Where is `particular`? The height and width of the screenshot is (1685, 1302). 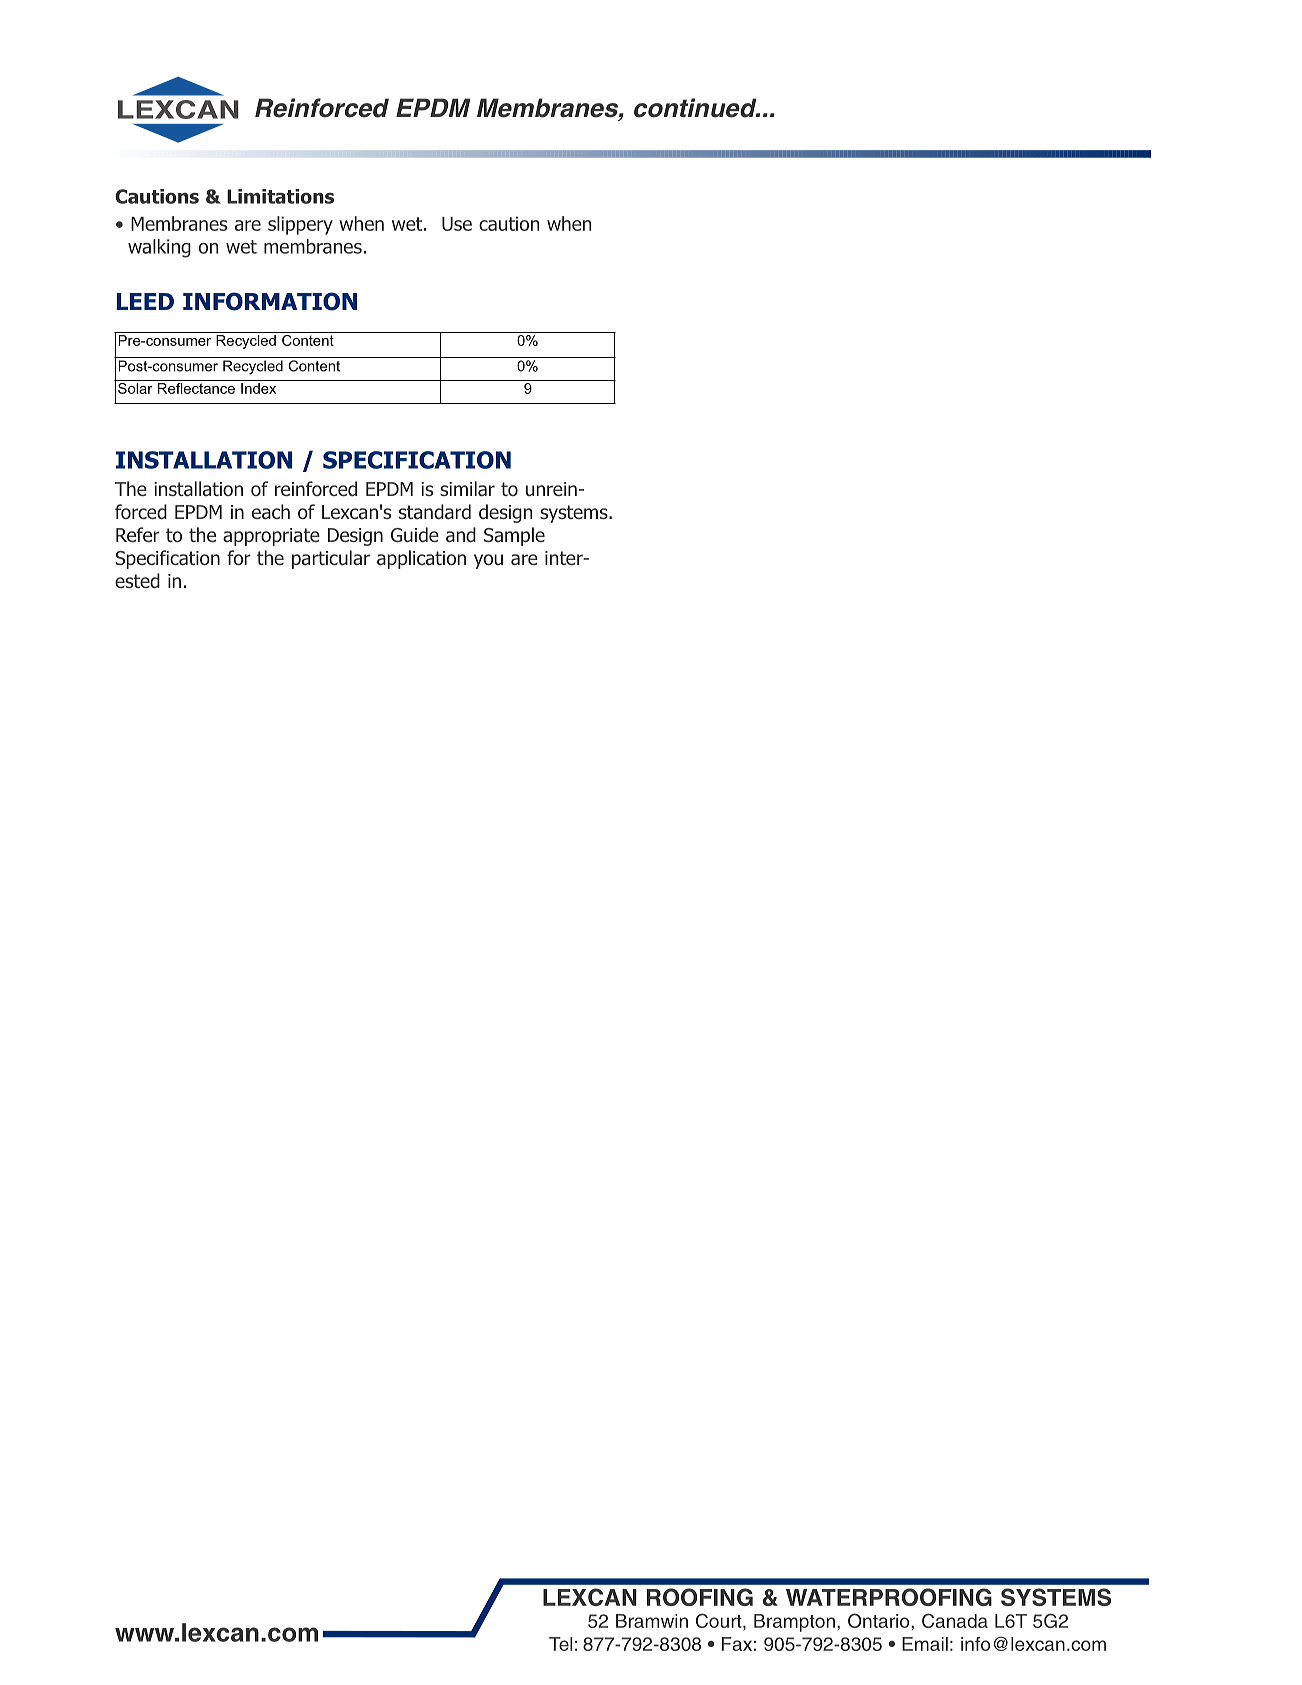 particular is located at coordinates (331, 559).
